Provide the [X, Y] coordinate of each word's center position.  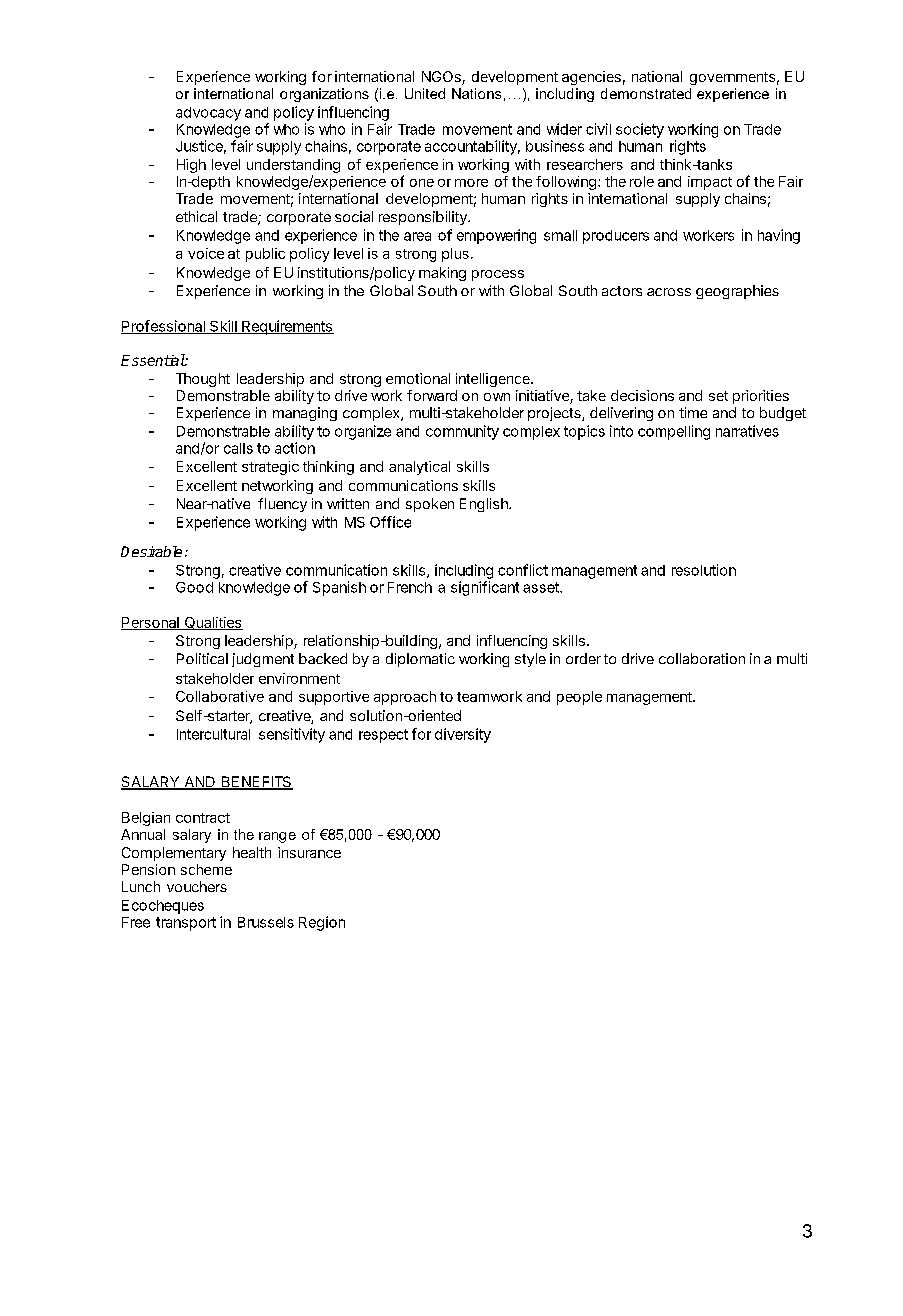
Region [322, 923]
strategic [270, 468]
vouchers [197, 886]
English [485, 505]
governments [732, 78]
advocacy [208, 114]
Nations [476, 93]
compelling [674, 432]
